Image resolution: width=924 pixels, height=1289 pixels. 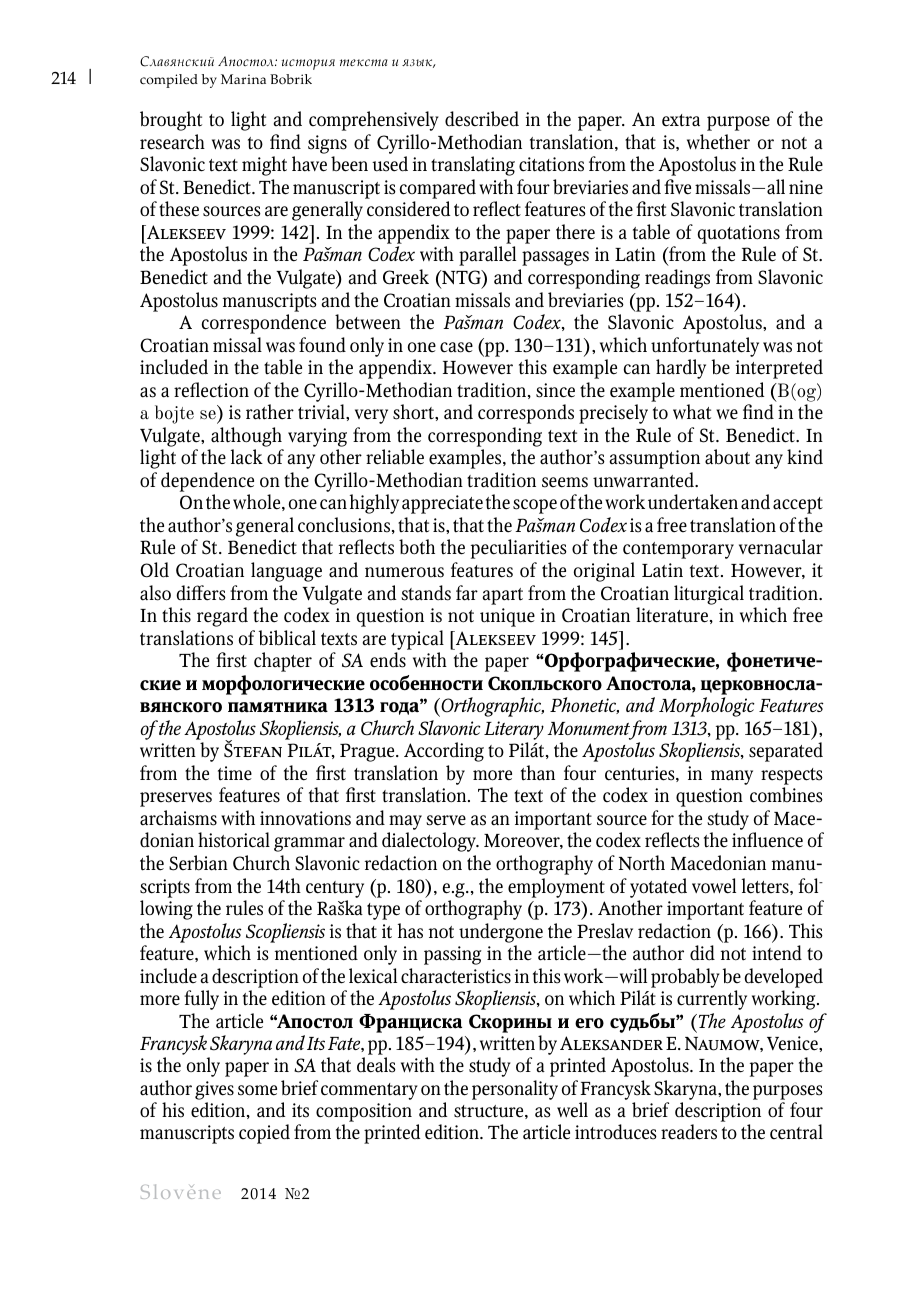 What do you see at coordinates (264, 324) in the image?
I see `correspondence` at bounding box center [264, 324].
